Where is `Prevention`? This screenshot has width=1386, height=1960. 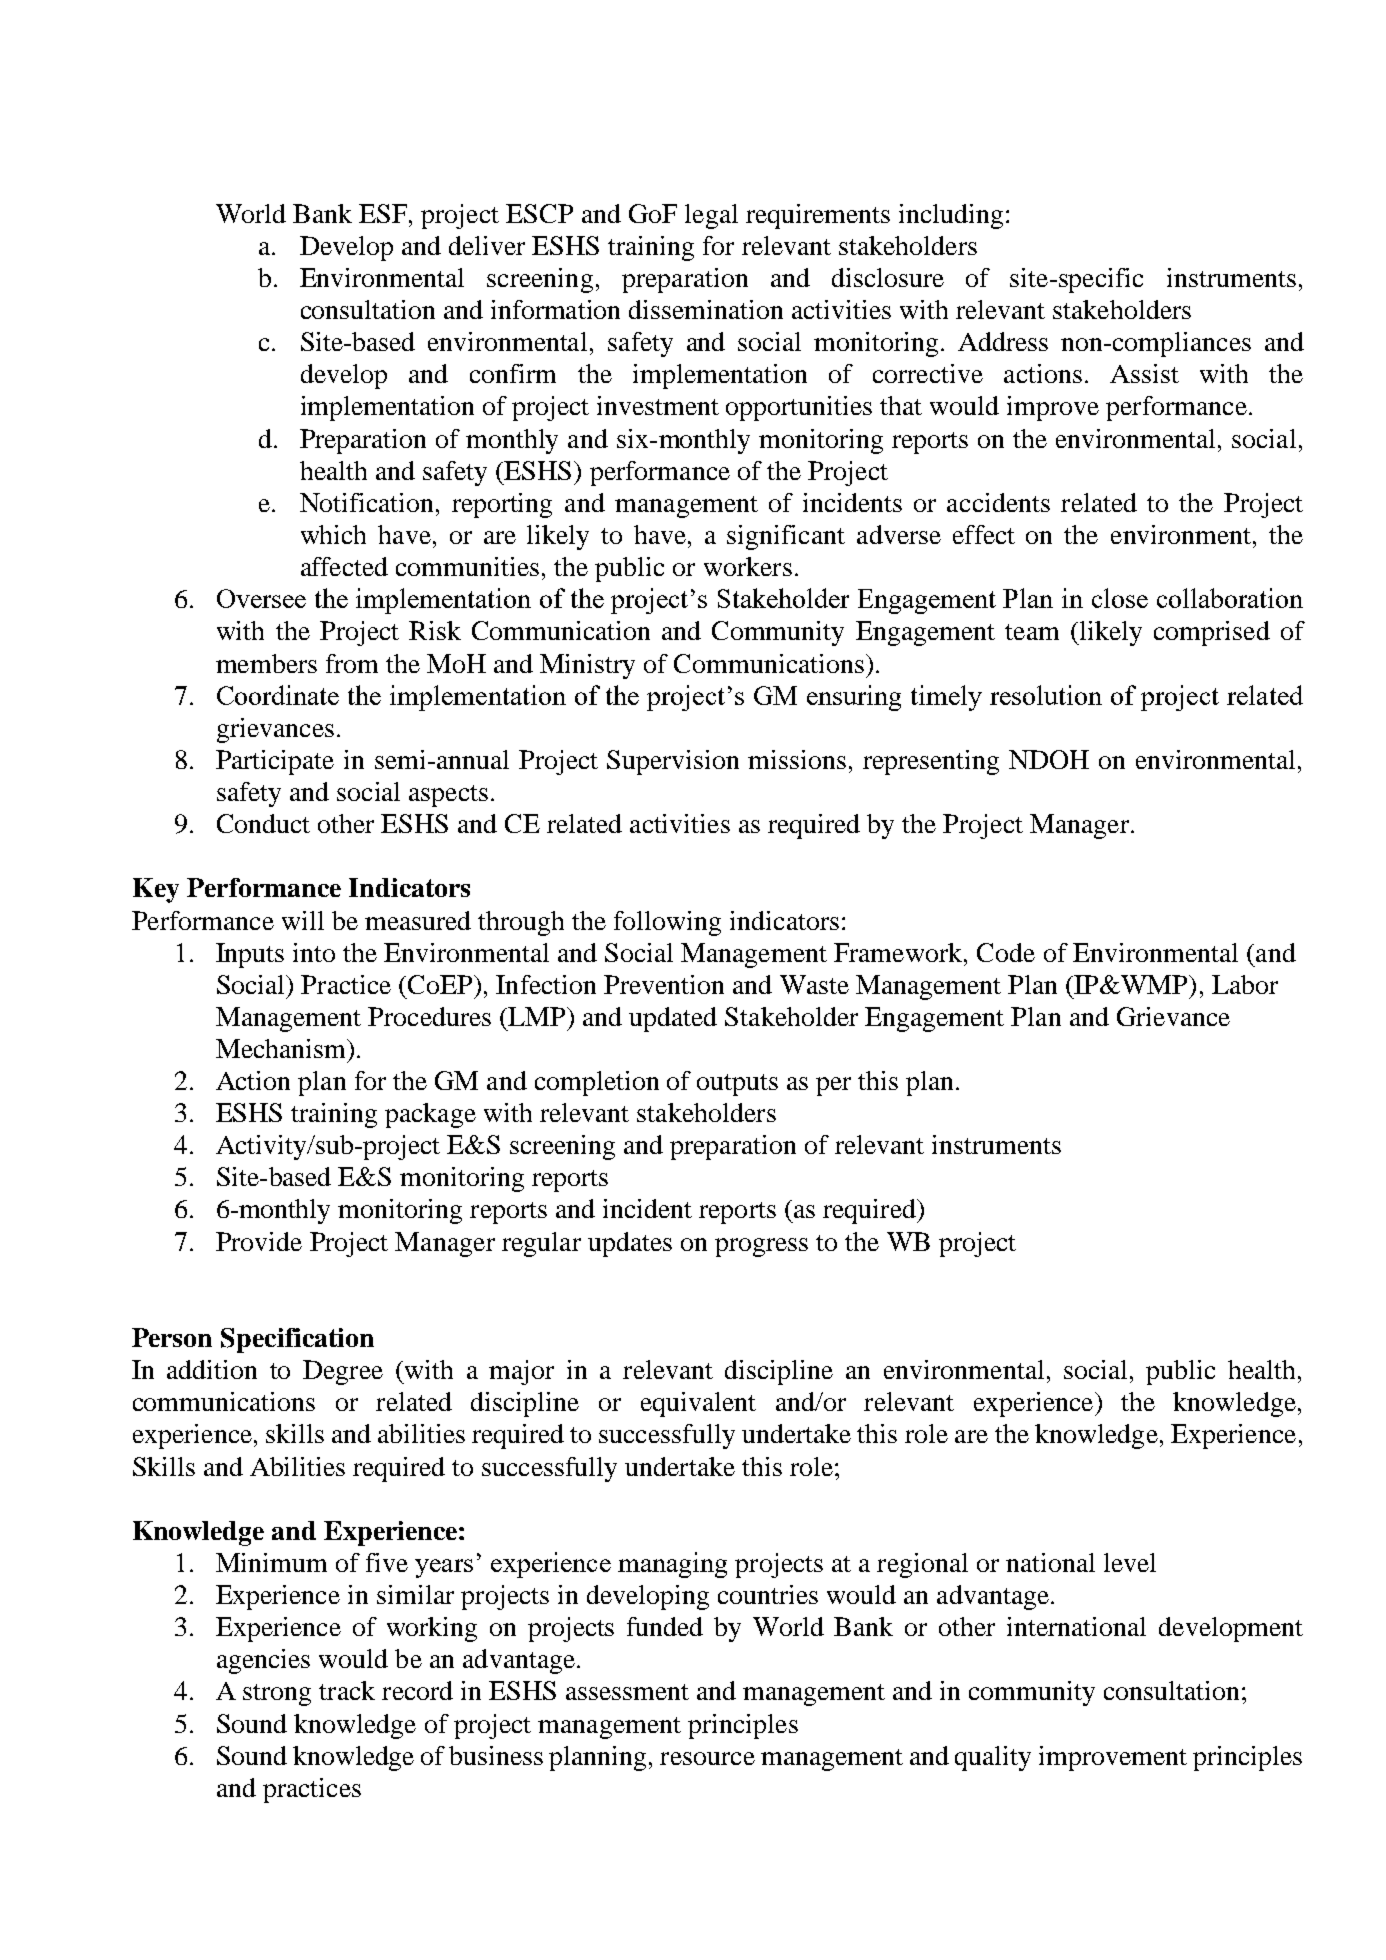 Prevention is located at coordinates (664, 984).
